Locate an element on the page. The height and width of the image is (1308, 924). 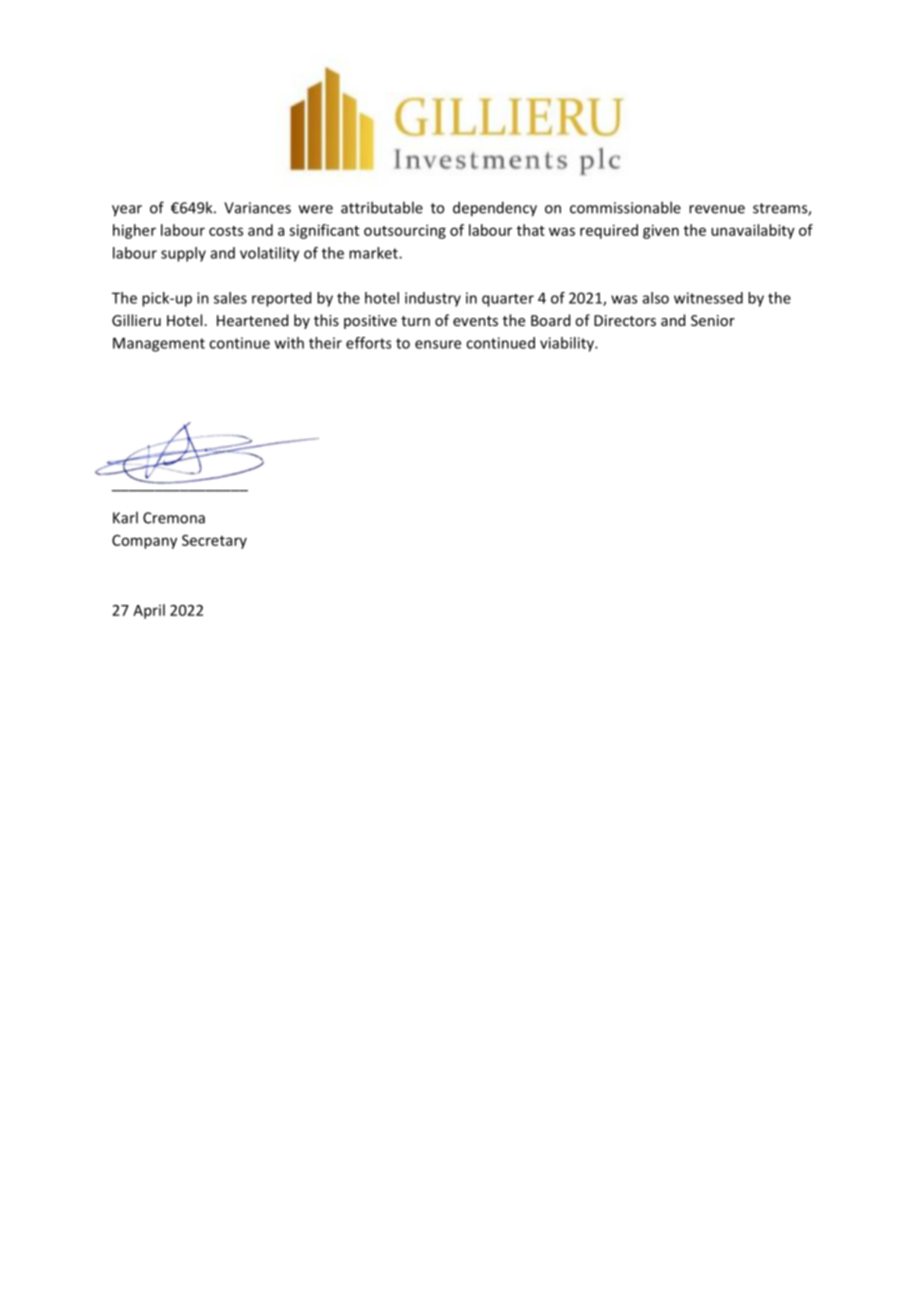
April is located at coordinates (149, 611).
